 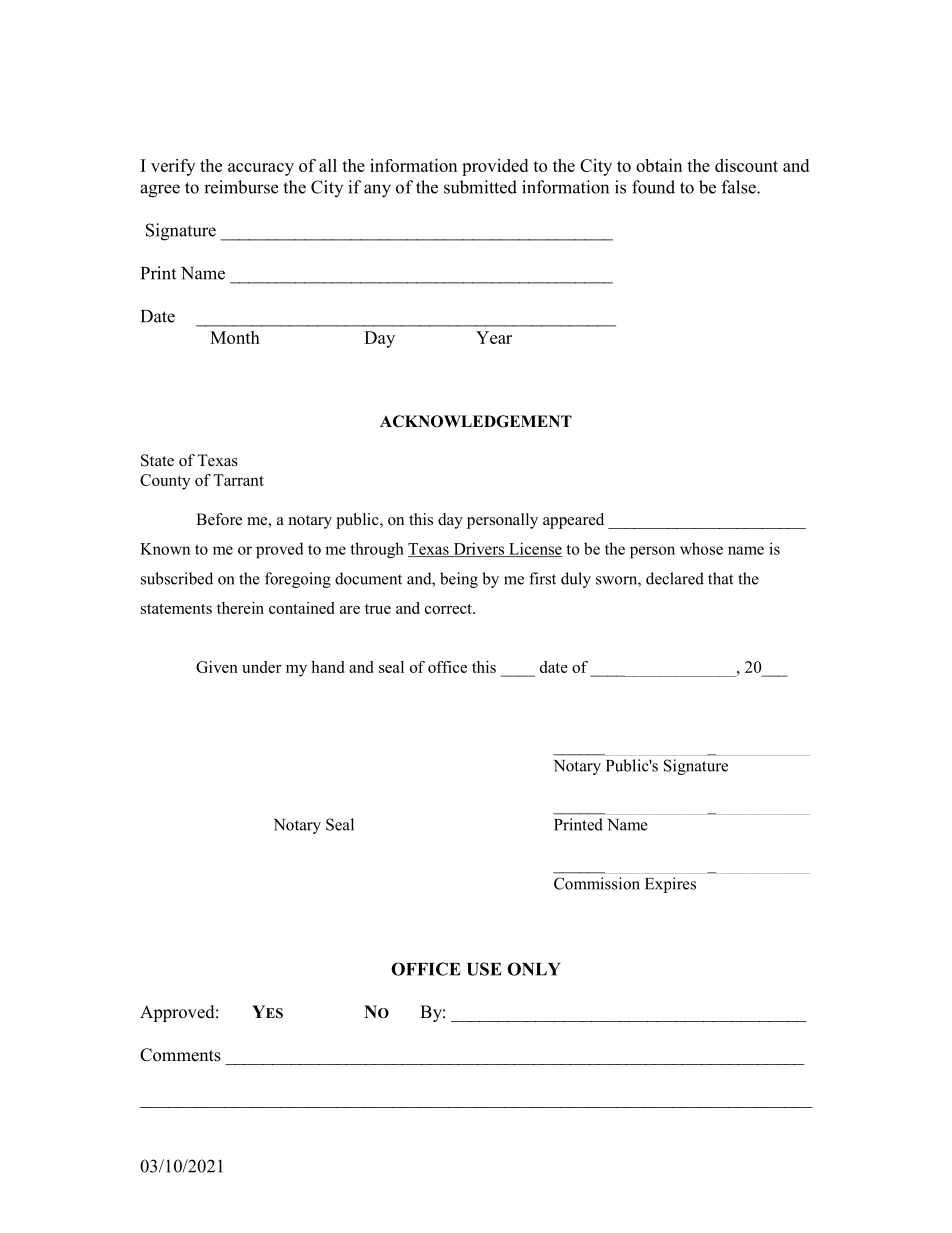 What do you see at coordinates (484, 969) in the document?
I see `USE` at bounding box center [484, 969].
